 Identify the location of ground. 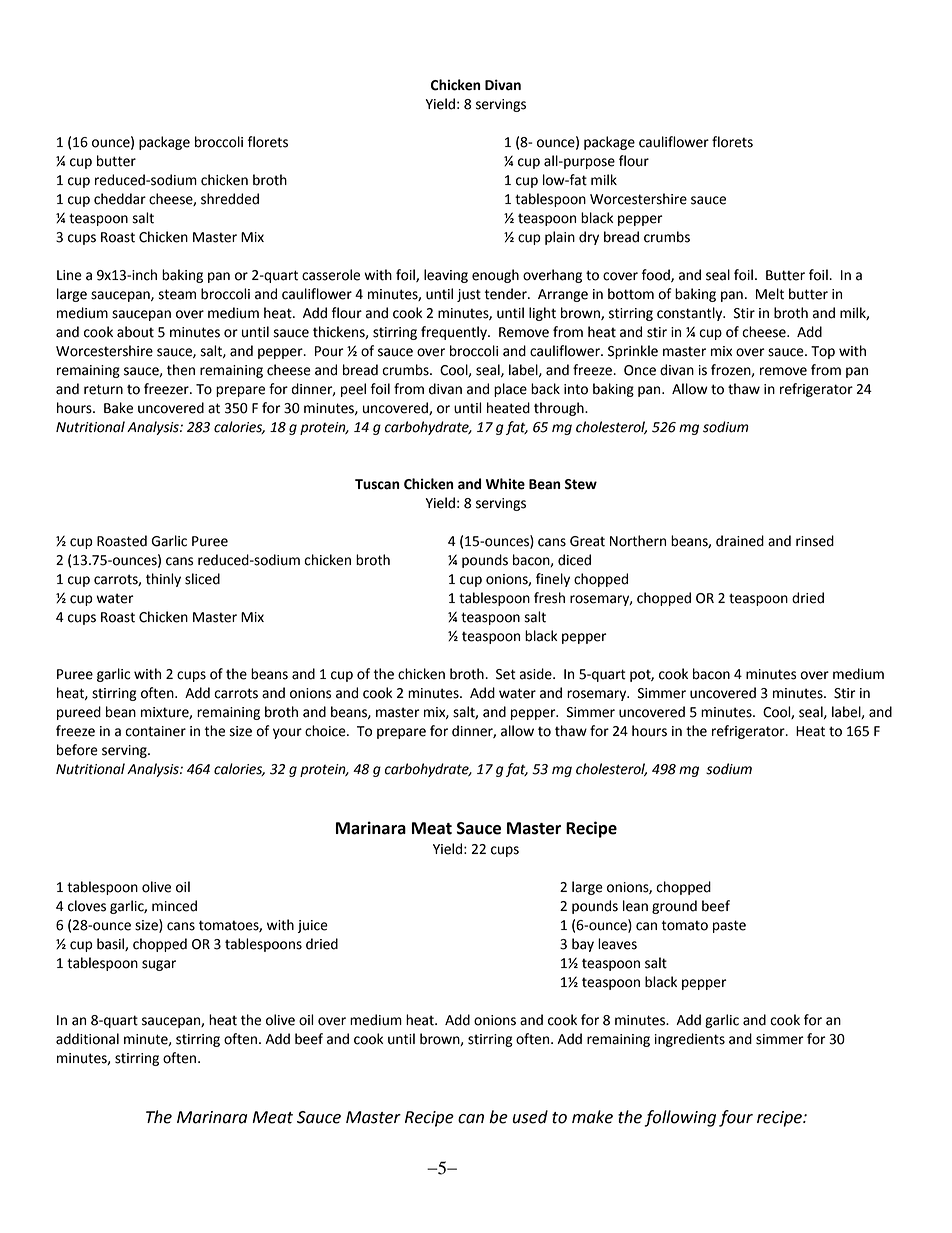
(674, 907).
